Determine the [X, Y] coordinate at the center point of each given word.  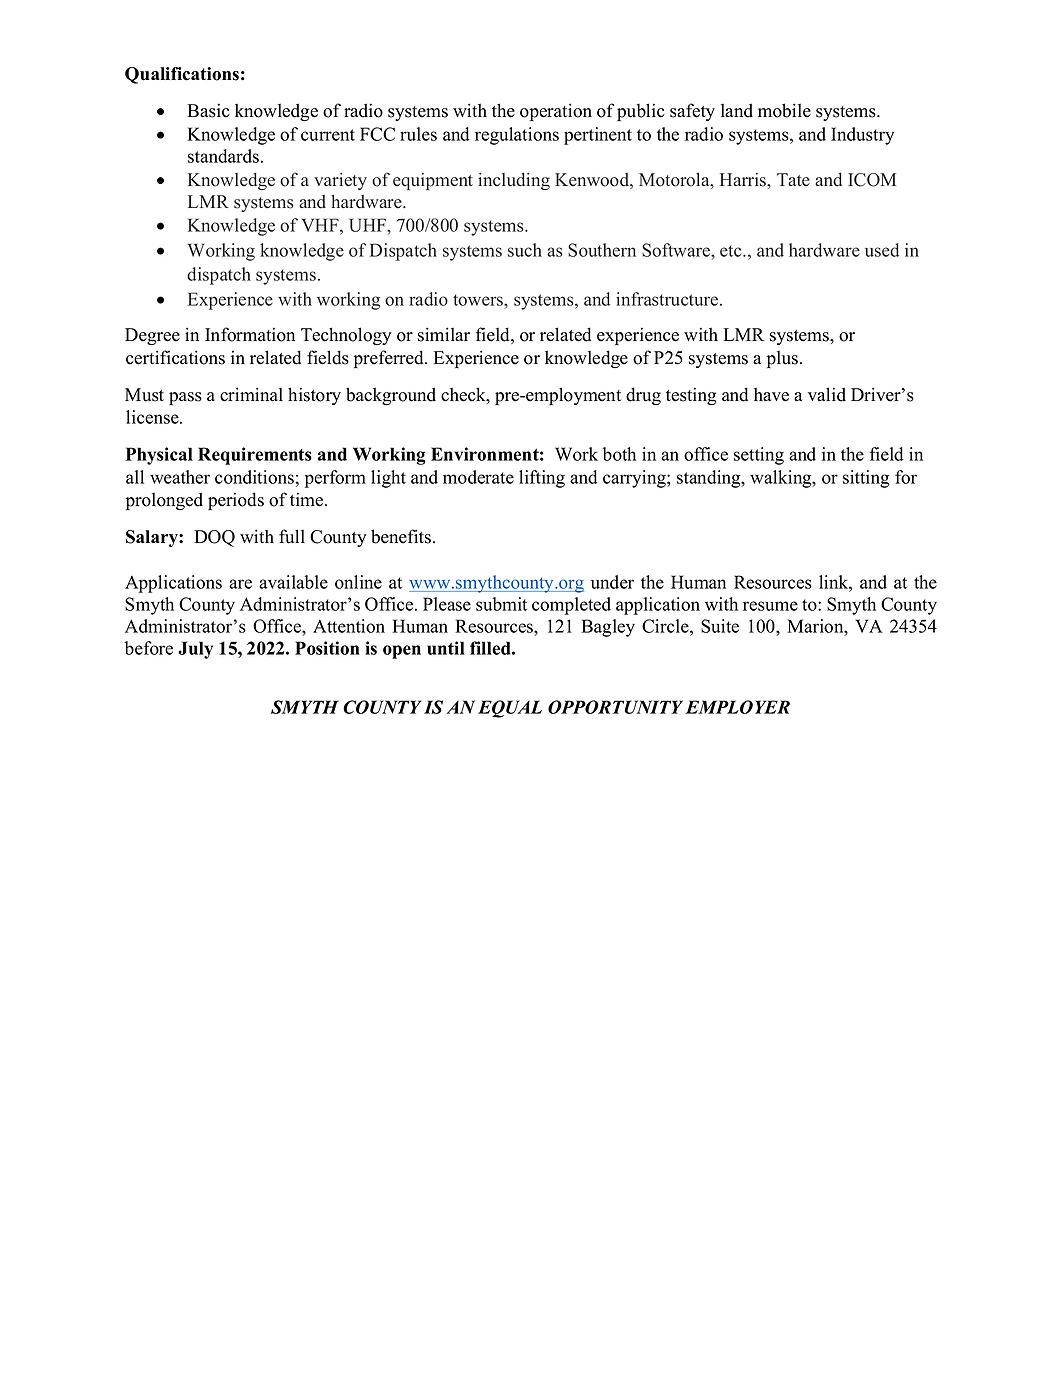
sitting [866, 479]
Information [250, 334]
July [195, 650]
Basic [208, 110]
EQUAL [510, 709]
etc [732, 251]
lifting [542, 479]
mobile [784, 110]
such [525, 250]
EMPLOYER [737, 707]
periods [236, 501]
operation [556, 112]
